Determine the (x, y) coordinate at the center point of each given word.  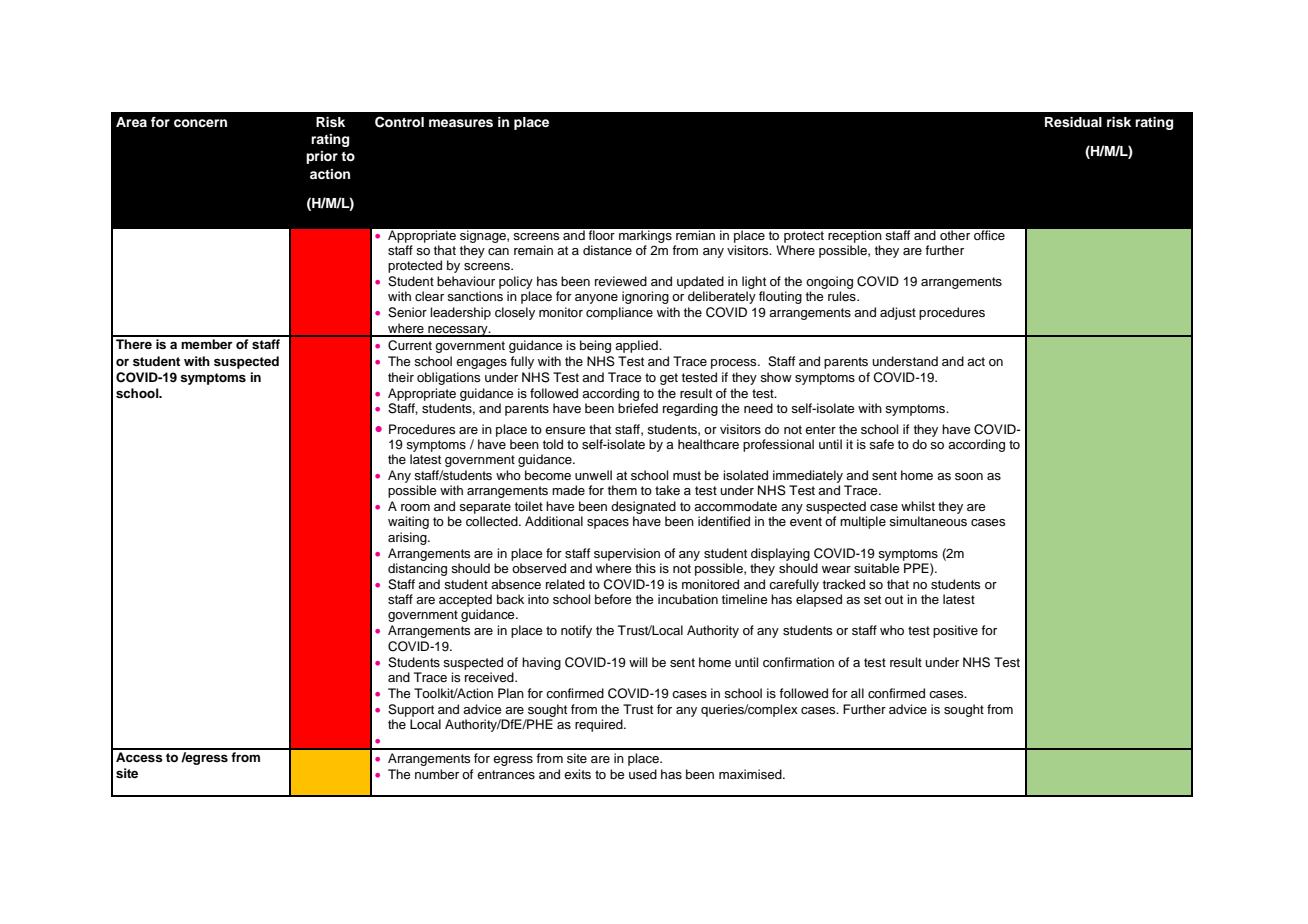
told (553, 444)
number (437, 774)
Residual (1073, 122)
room (415, 507)
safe (881, 444)
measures (461, 123)
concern (200, 123)
